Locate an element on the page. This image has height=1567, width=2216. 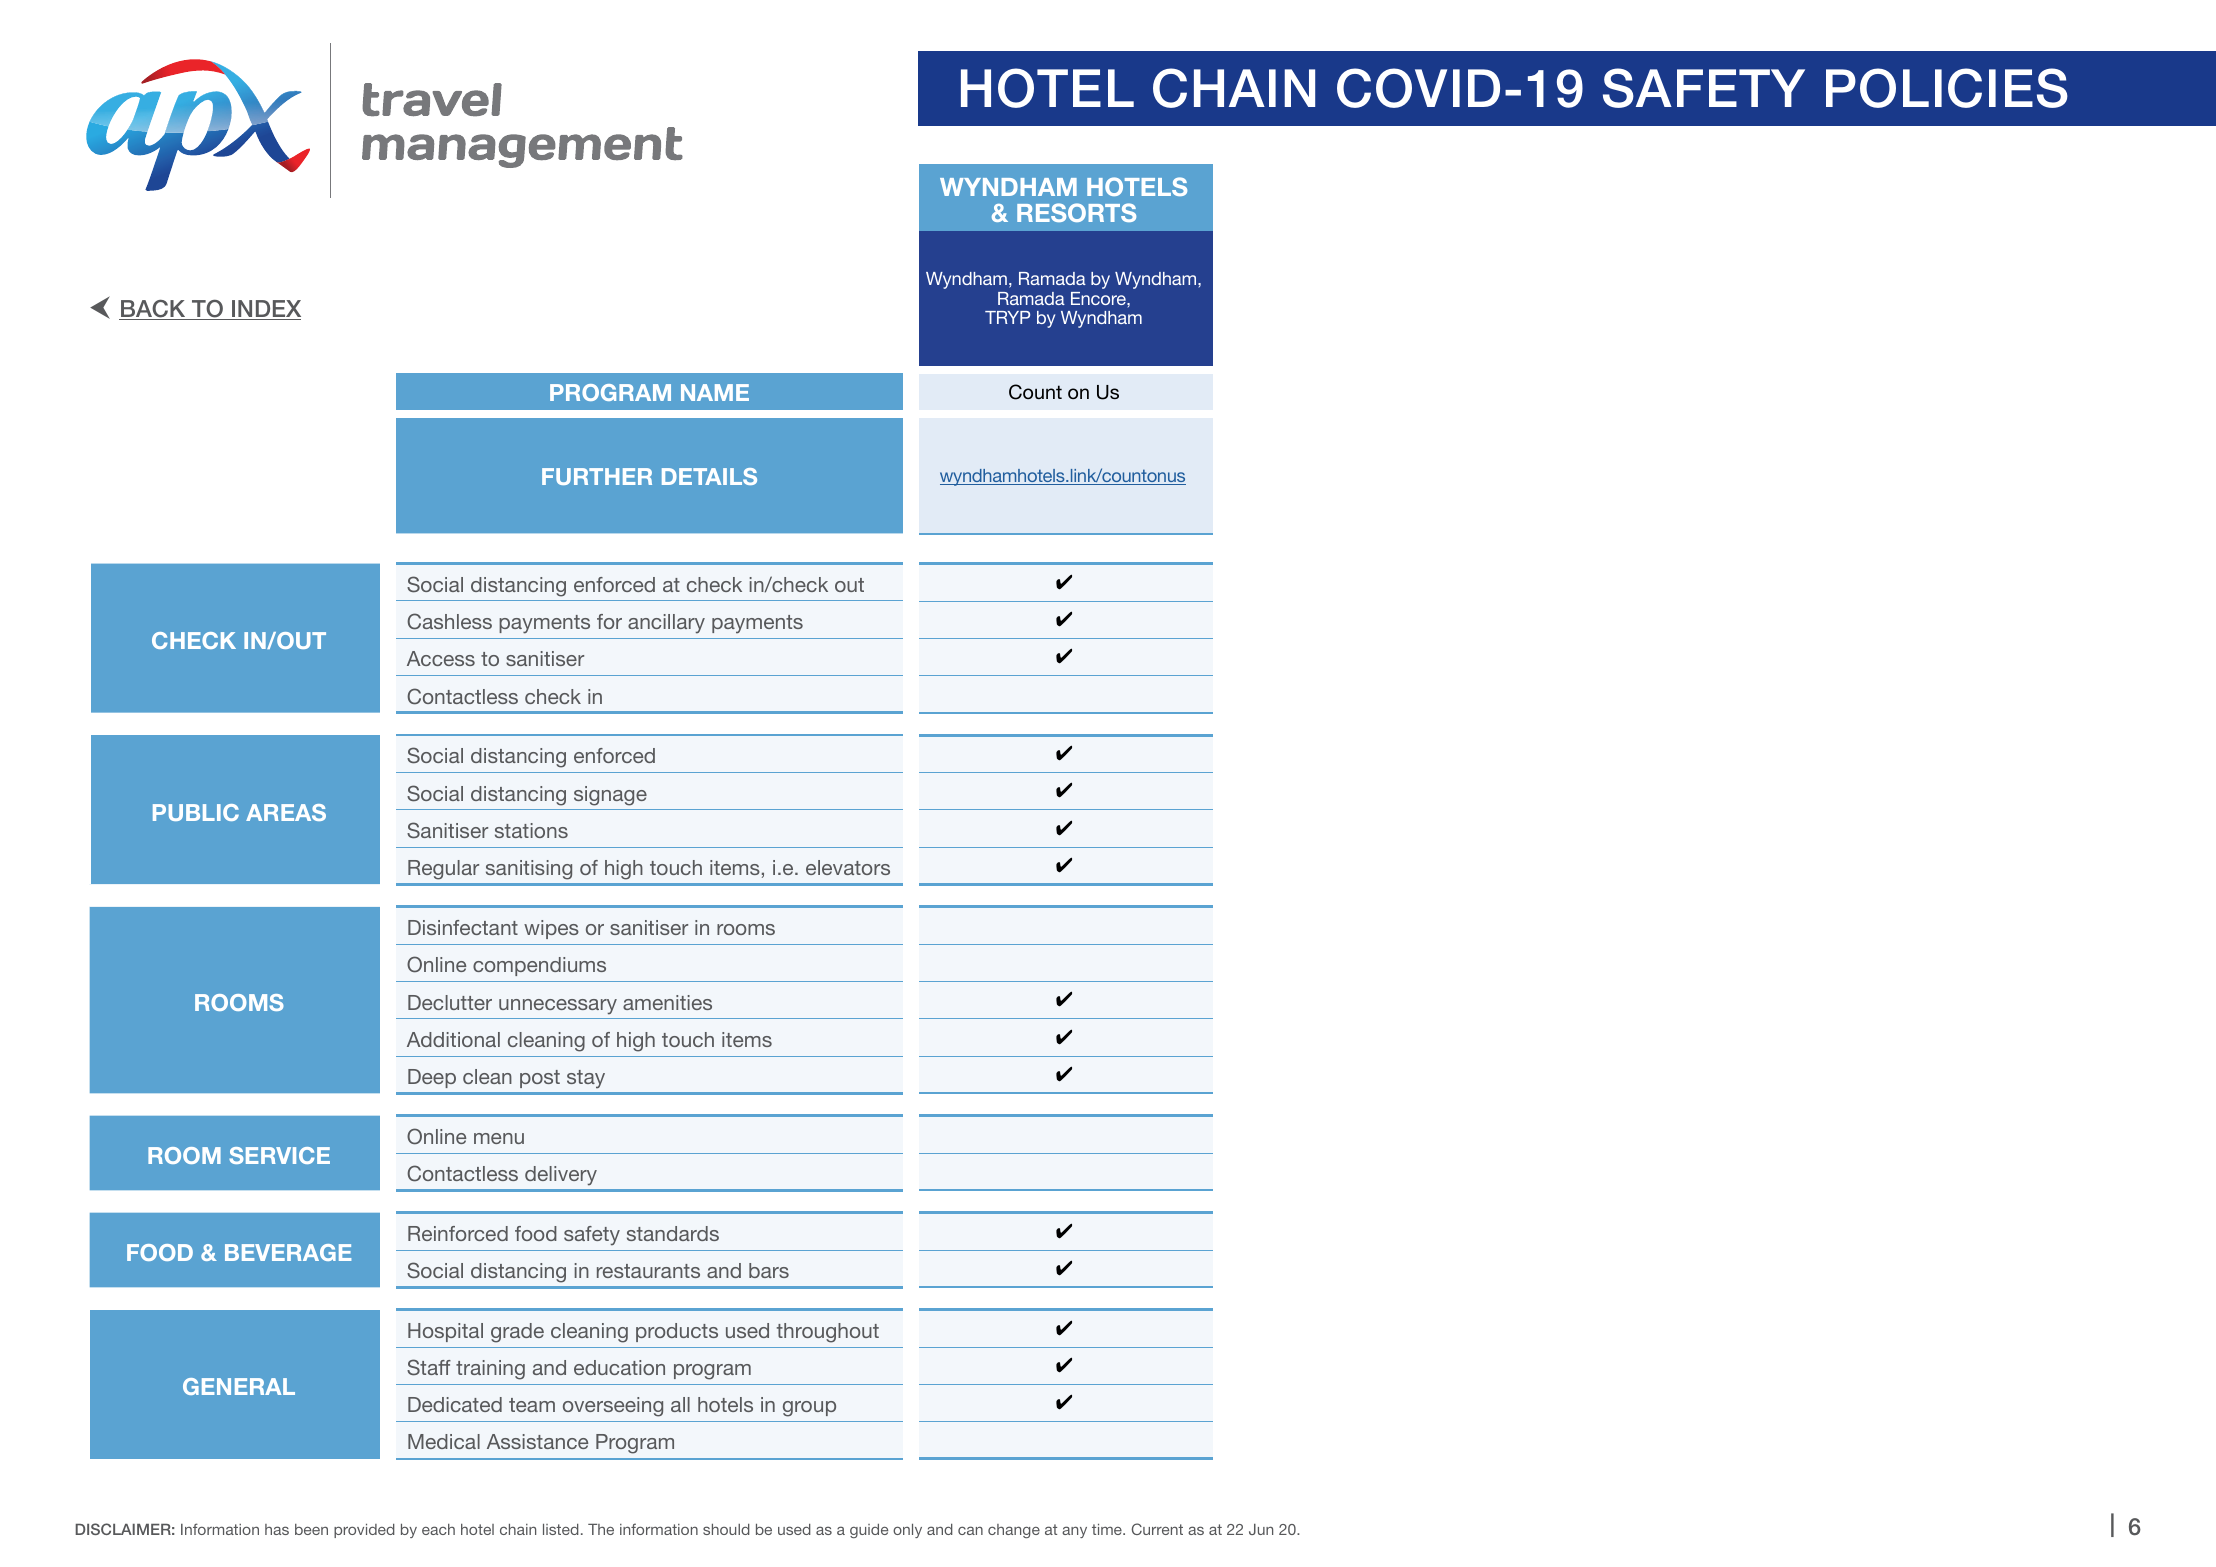
INDEX is located at coordinates (265, 310).
